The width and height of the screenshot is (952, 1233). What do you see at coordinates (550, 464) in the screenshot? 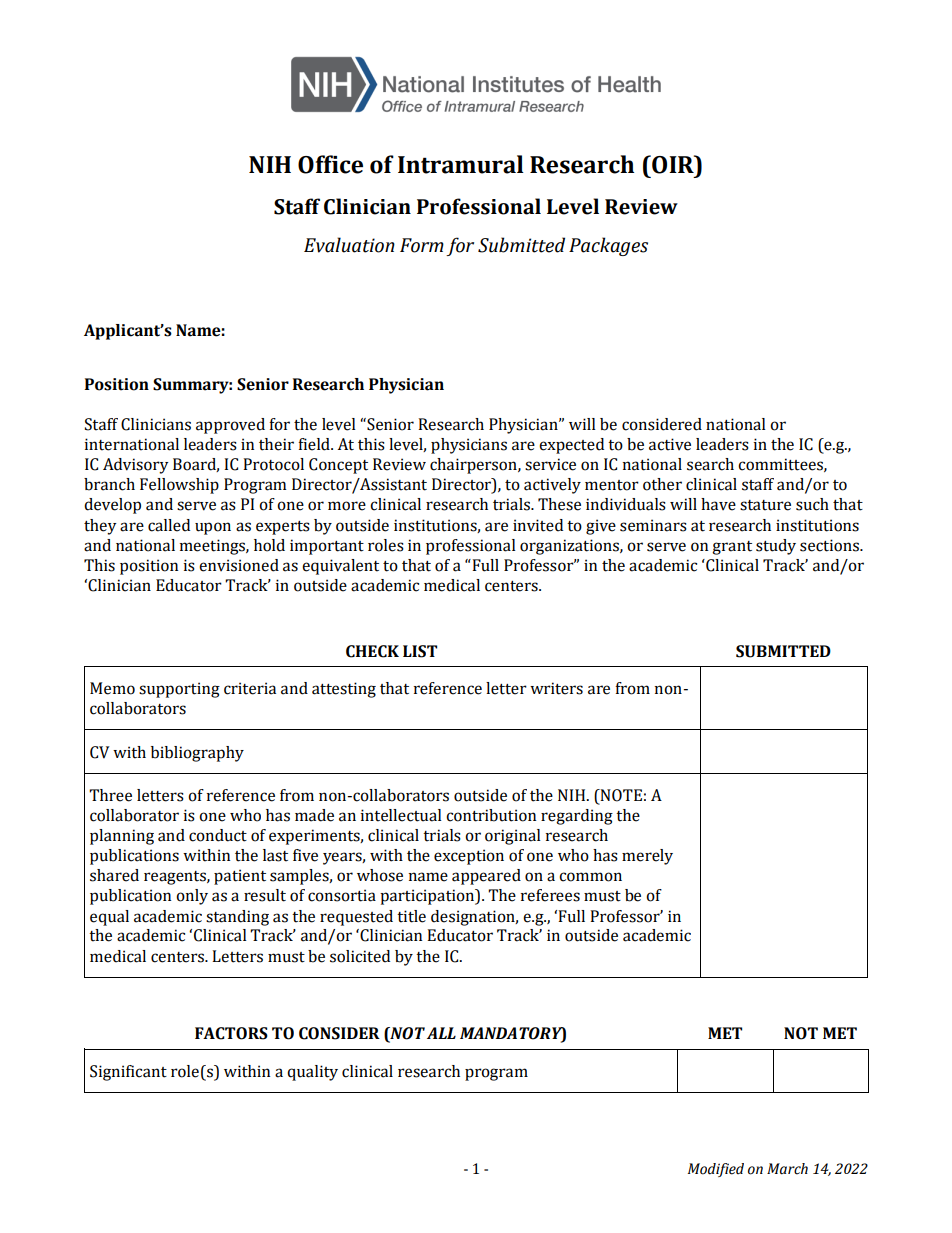
I see `service` at bounding box center [550, 464].
